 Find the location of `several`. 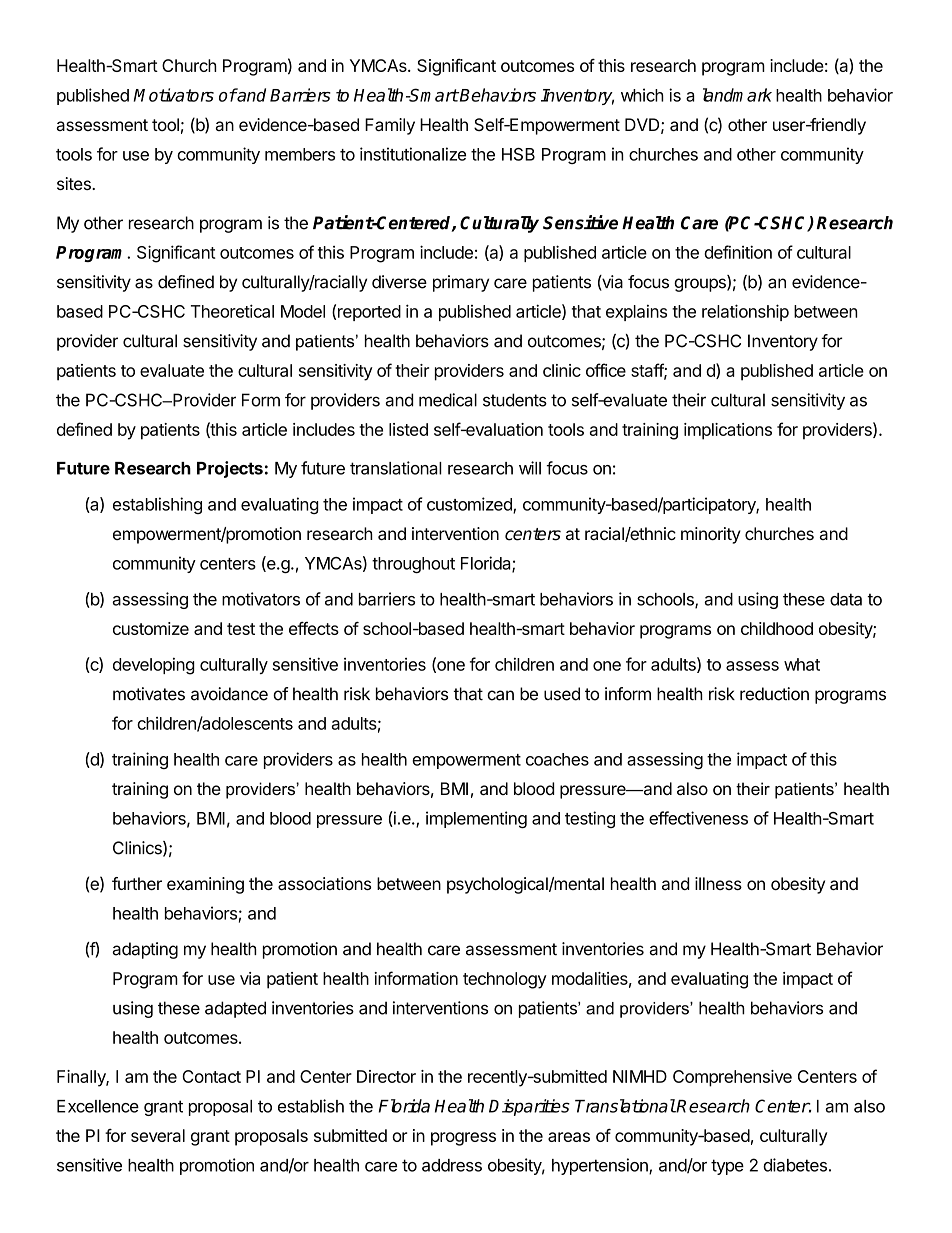

several is located at coordinates (158, 1135).
